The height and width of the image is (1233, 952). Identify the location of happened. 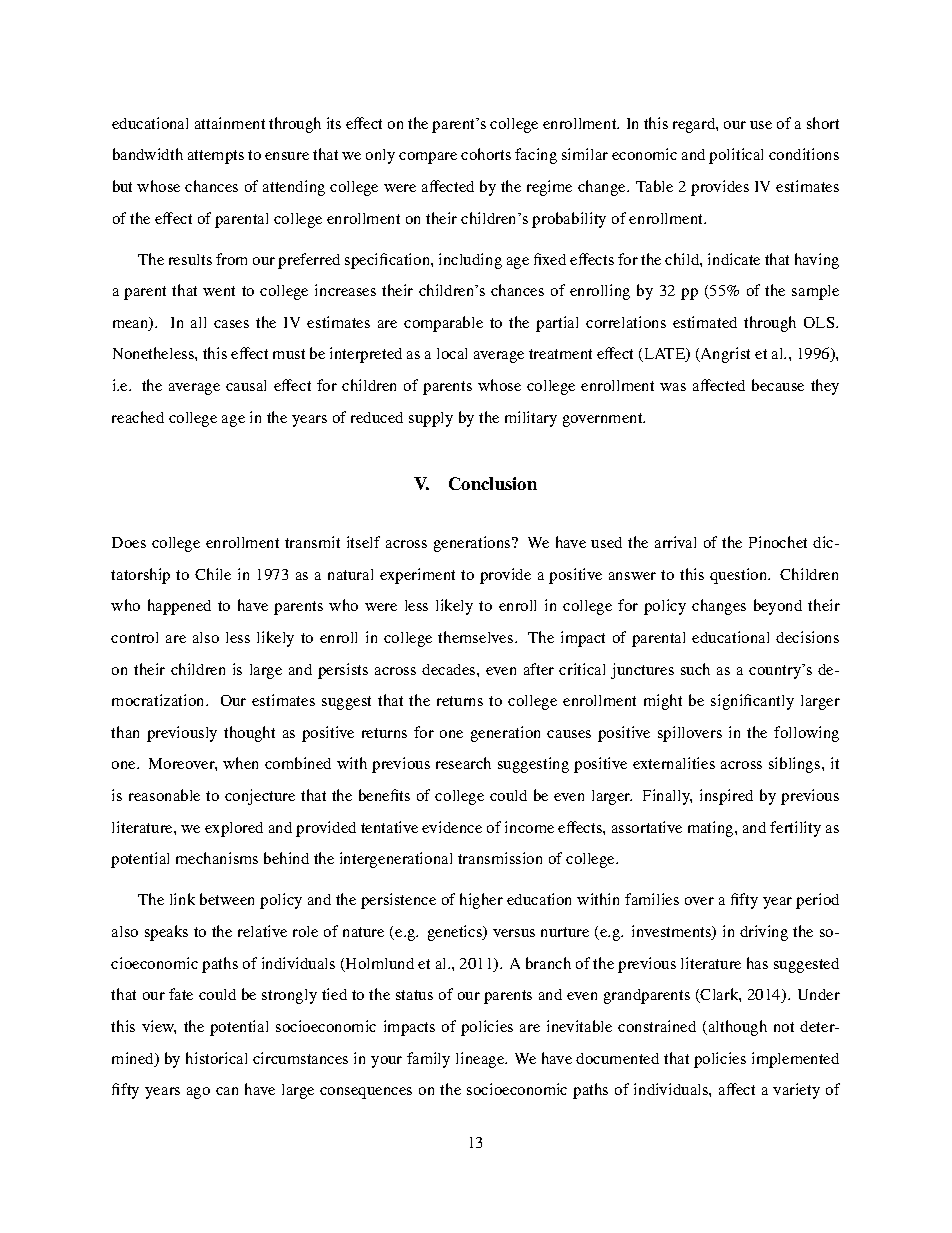
(179, 607).
